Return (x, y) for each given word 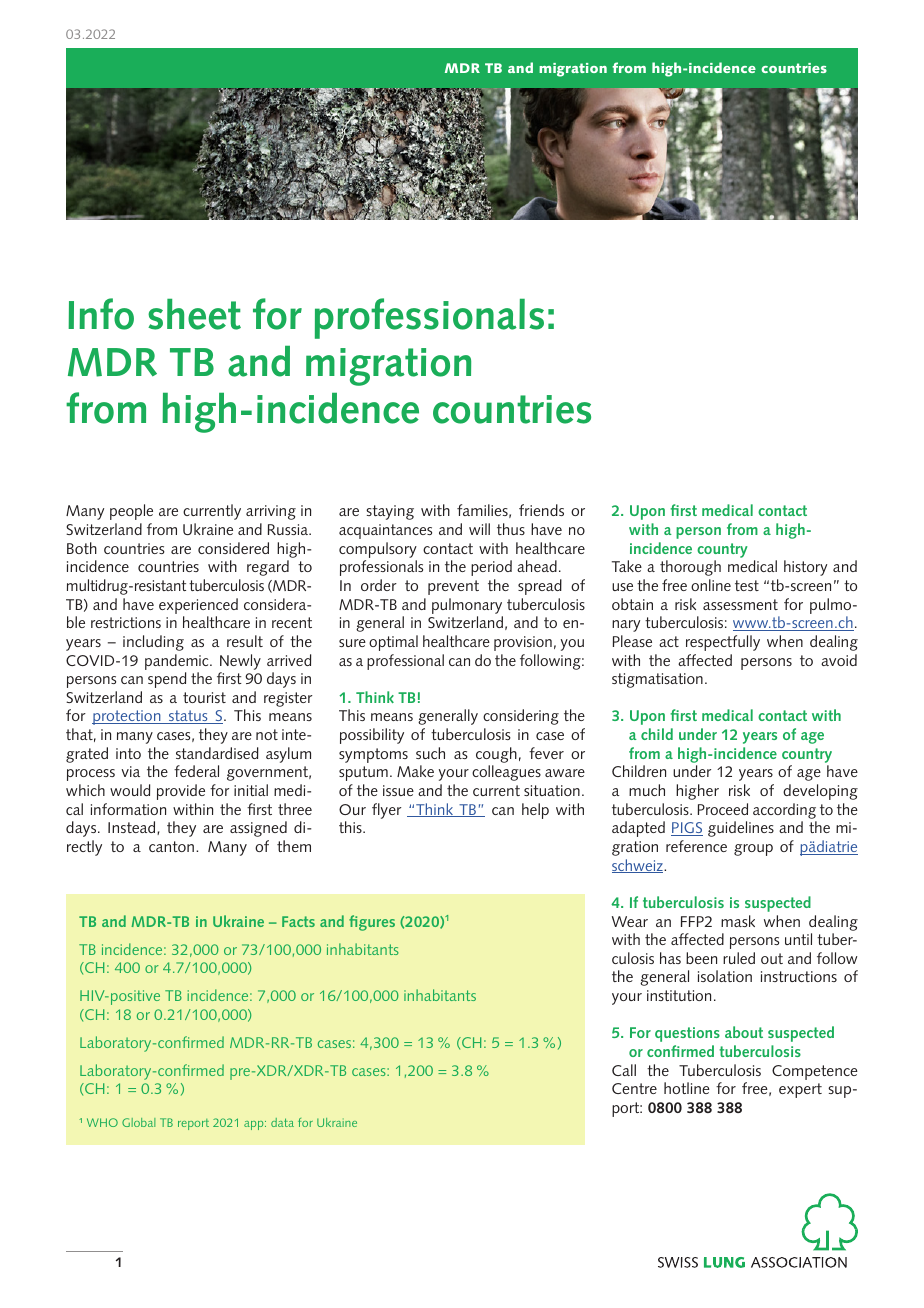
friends (541, 510)
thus (511, 529)
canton (173, 846)
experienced (198, 606)
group (753, 850)
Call (624, 1070)
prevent (453, 587)
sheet (194, 314)
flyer (386, 811)
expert (800, 1090)
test (747, 585)
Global (139, 1122)
